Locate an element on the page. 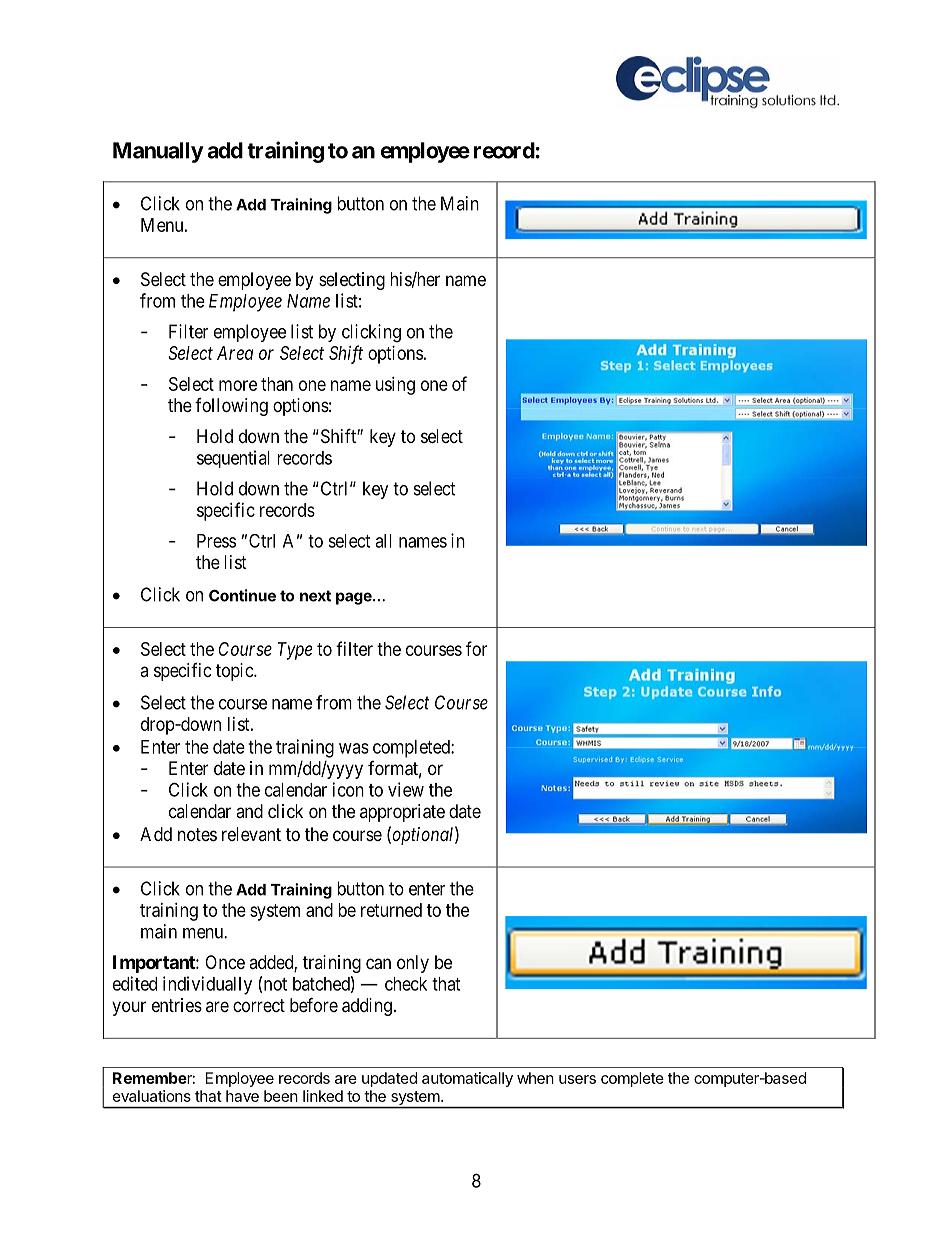  than is located at coordinates (277, 384).
